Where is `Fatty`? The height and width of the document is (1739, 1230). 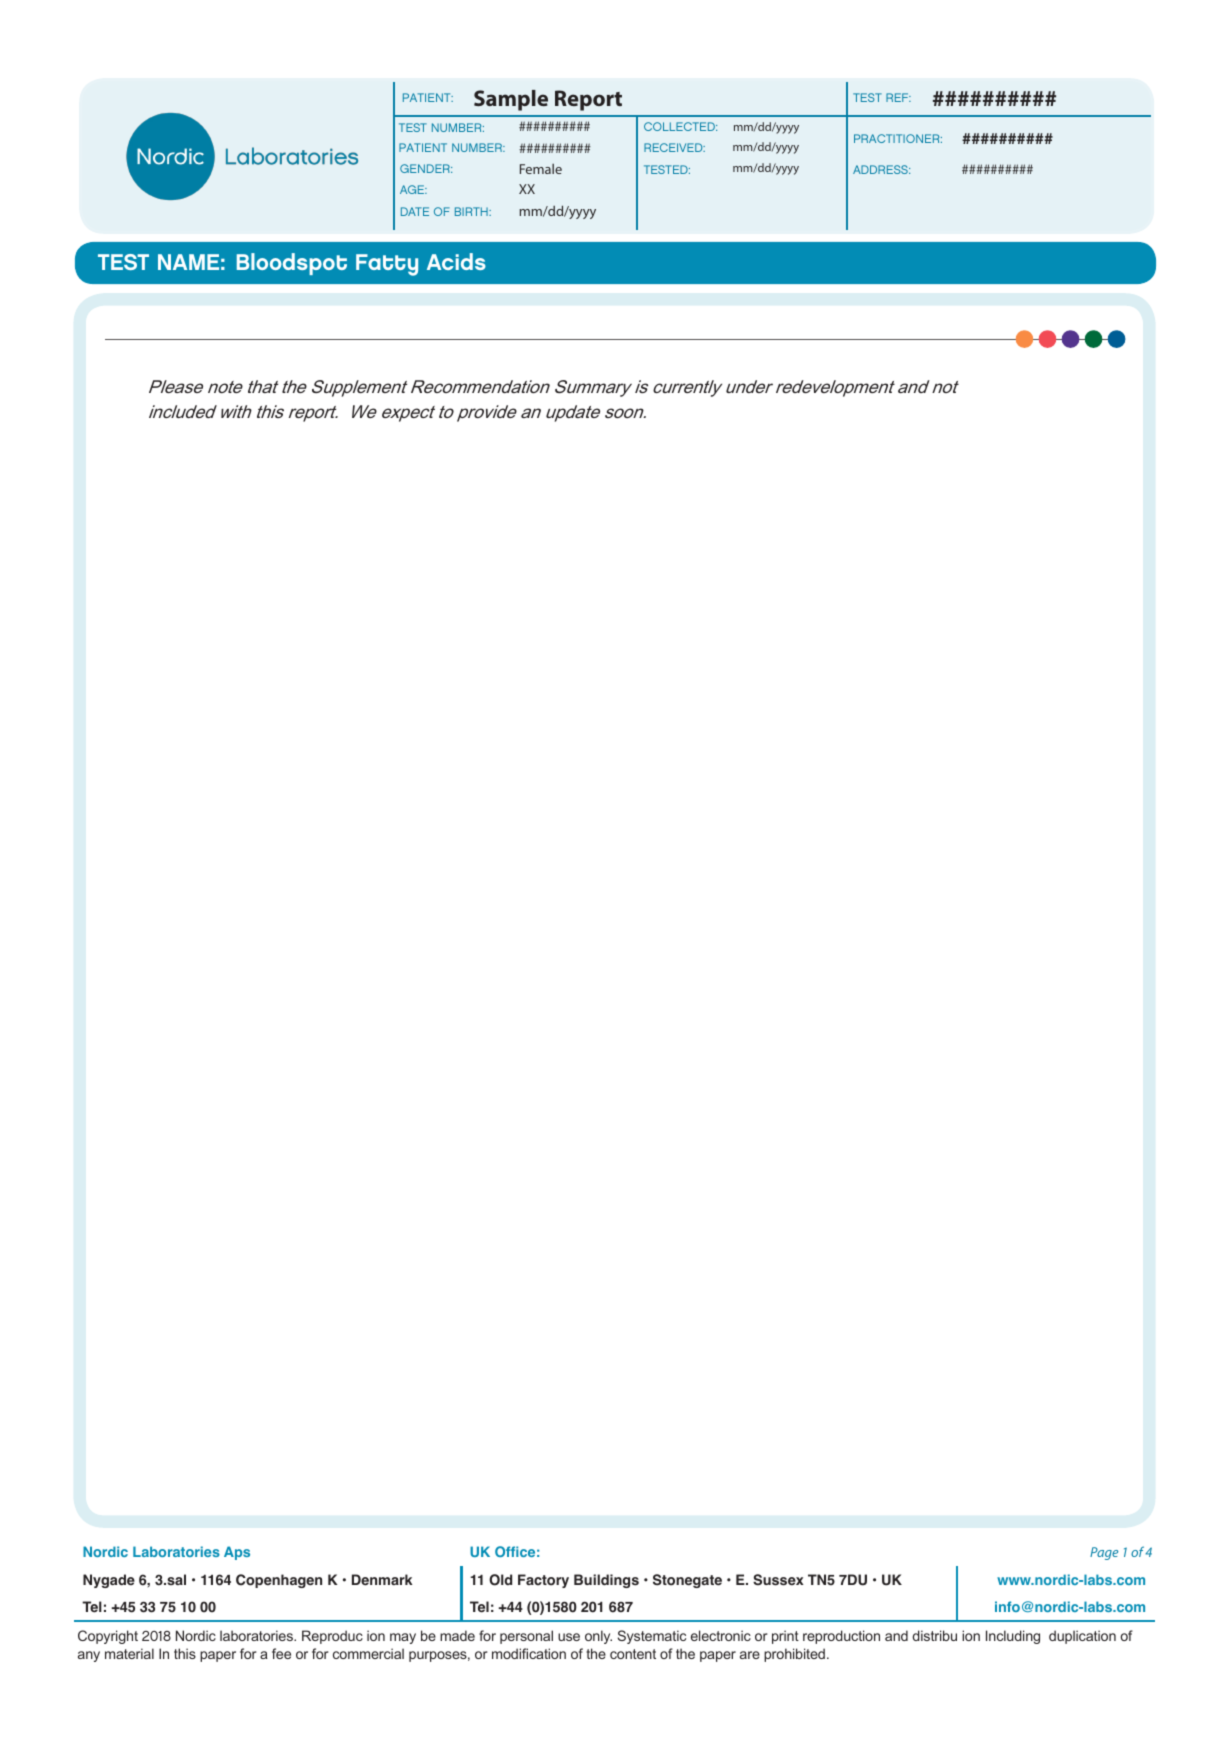 Fatty is located at coordinates (387, 265).
